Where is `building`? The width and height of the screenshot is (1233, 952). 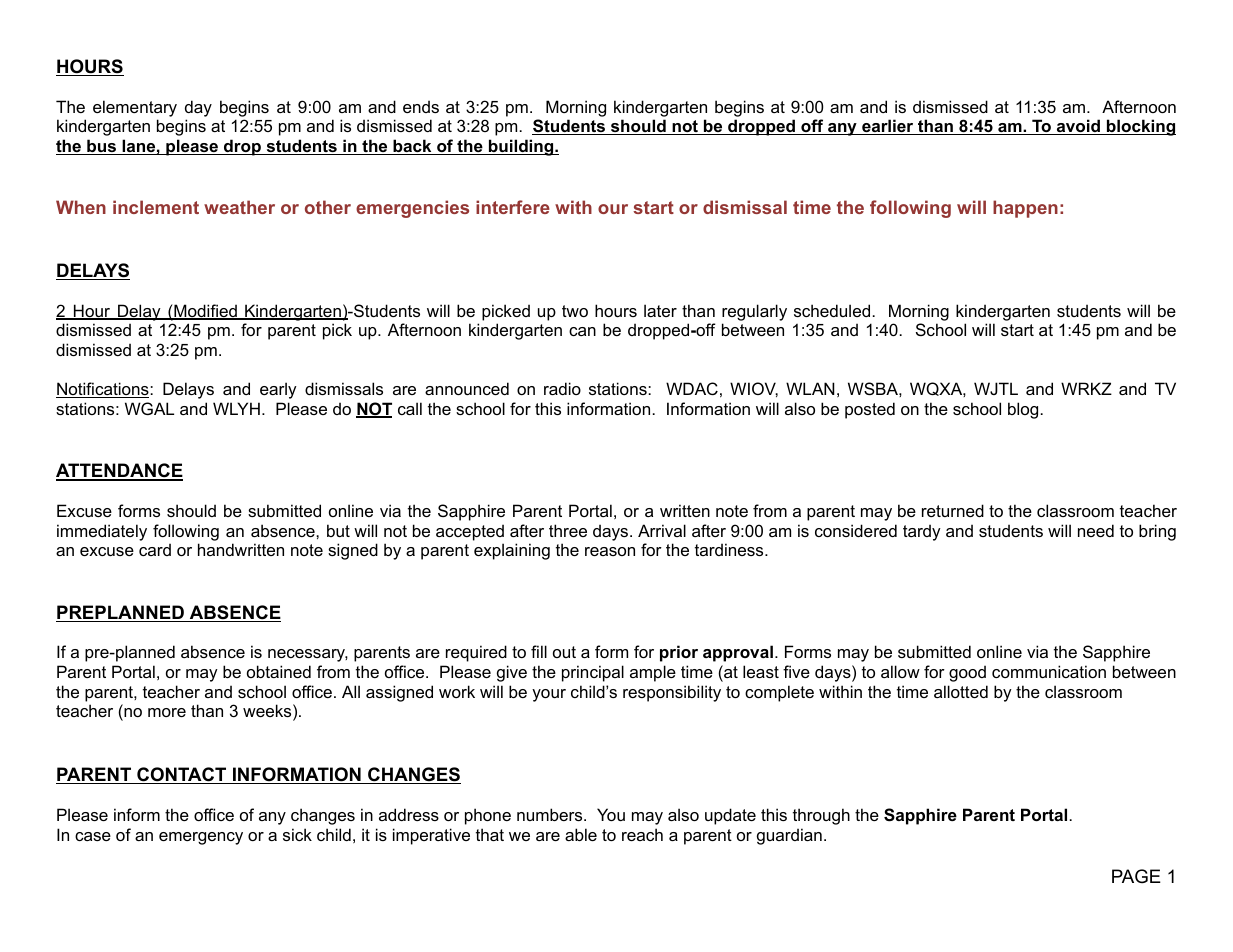
building is located at coordinates (521, 147).
